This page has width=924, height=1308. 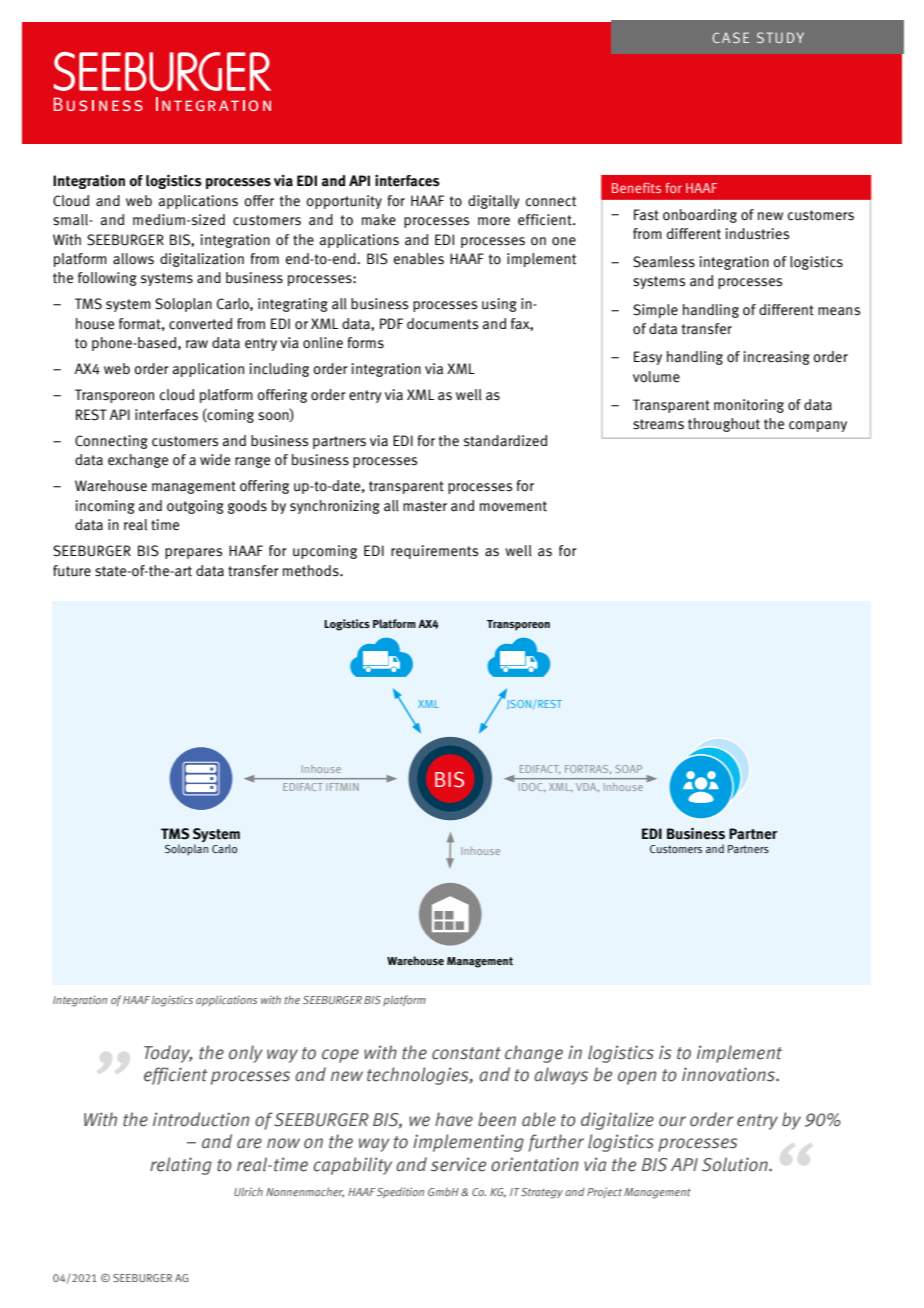 What do you see at coordinates (736, 1164) in the page?
I see `Solution` at bounding box center [736, 1164].
